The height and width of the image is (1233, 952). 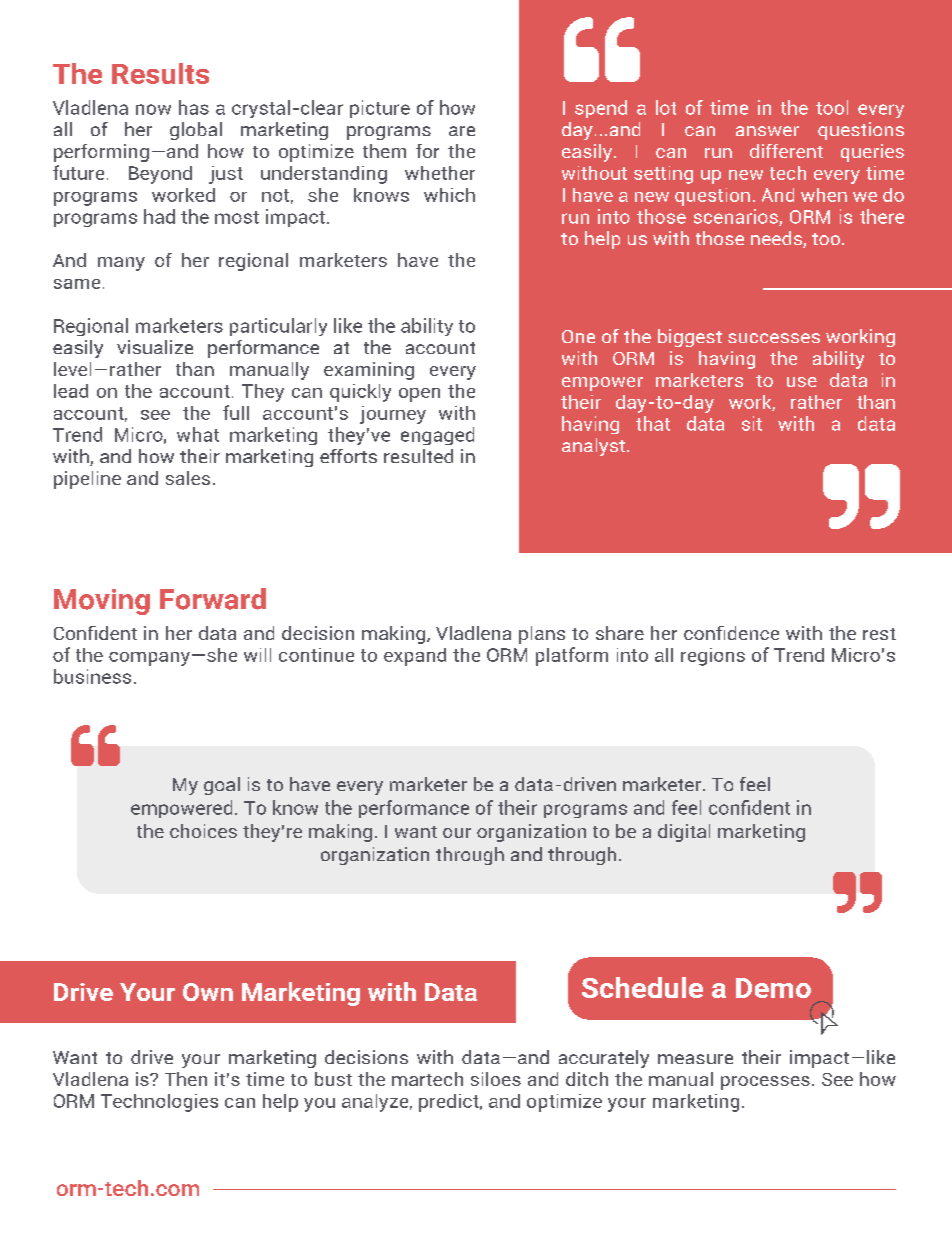 What do you see at coordinates (198, 434) in the image?
I see `what` at bounding box center [198, 434].
